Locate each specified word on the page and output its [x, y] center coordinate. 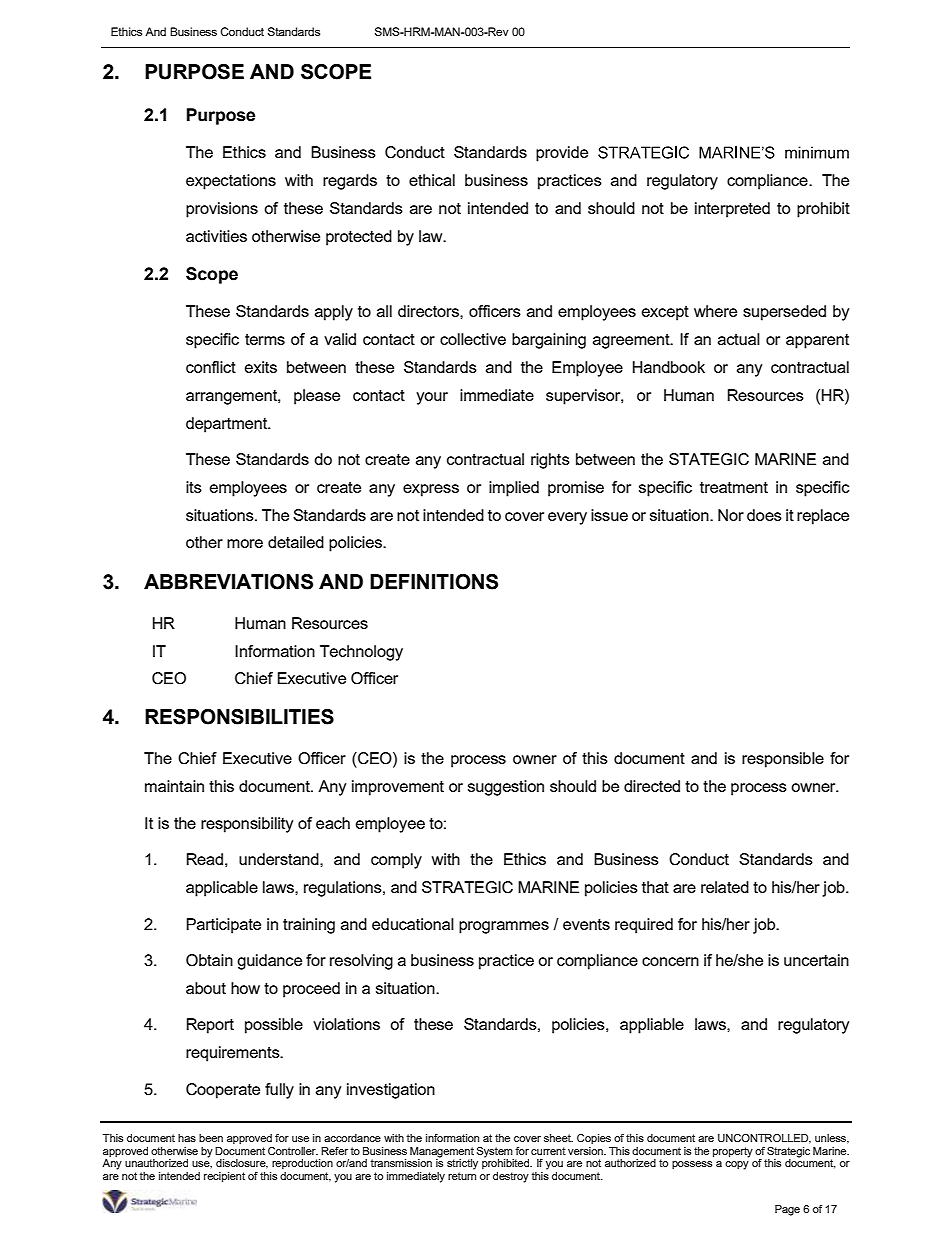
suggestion [506, 788]
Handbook [669, 367]
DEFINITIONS [434, 582]
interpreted [732, 210]
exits [261, 367]
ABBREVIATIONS [228, 582]
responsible [783, 760]
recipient [224, 1177]
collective [473, 339]
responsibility [247, 825]
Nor [731, 515]
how [245, 988]
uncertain [816, 960]
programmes [504, 927]
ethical [432, 180]
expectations [231, 182]
